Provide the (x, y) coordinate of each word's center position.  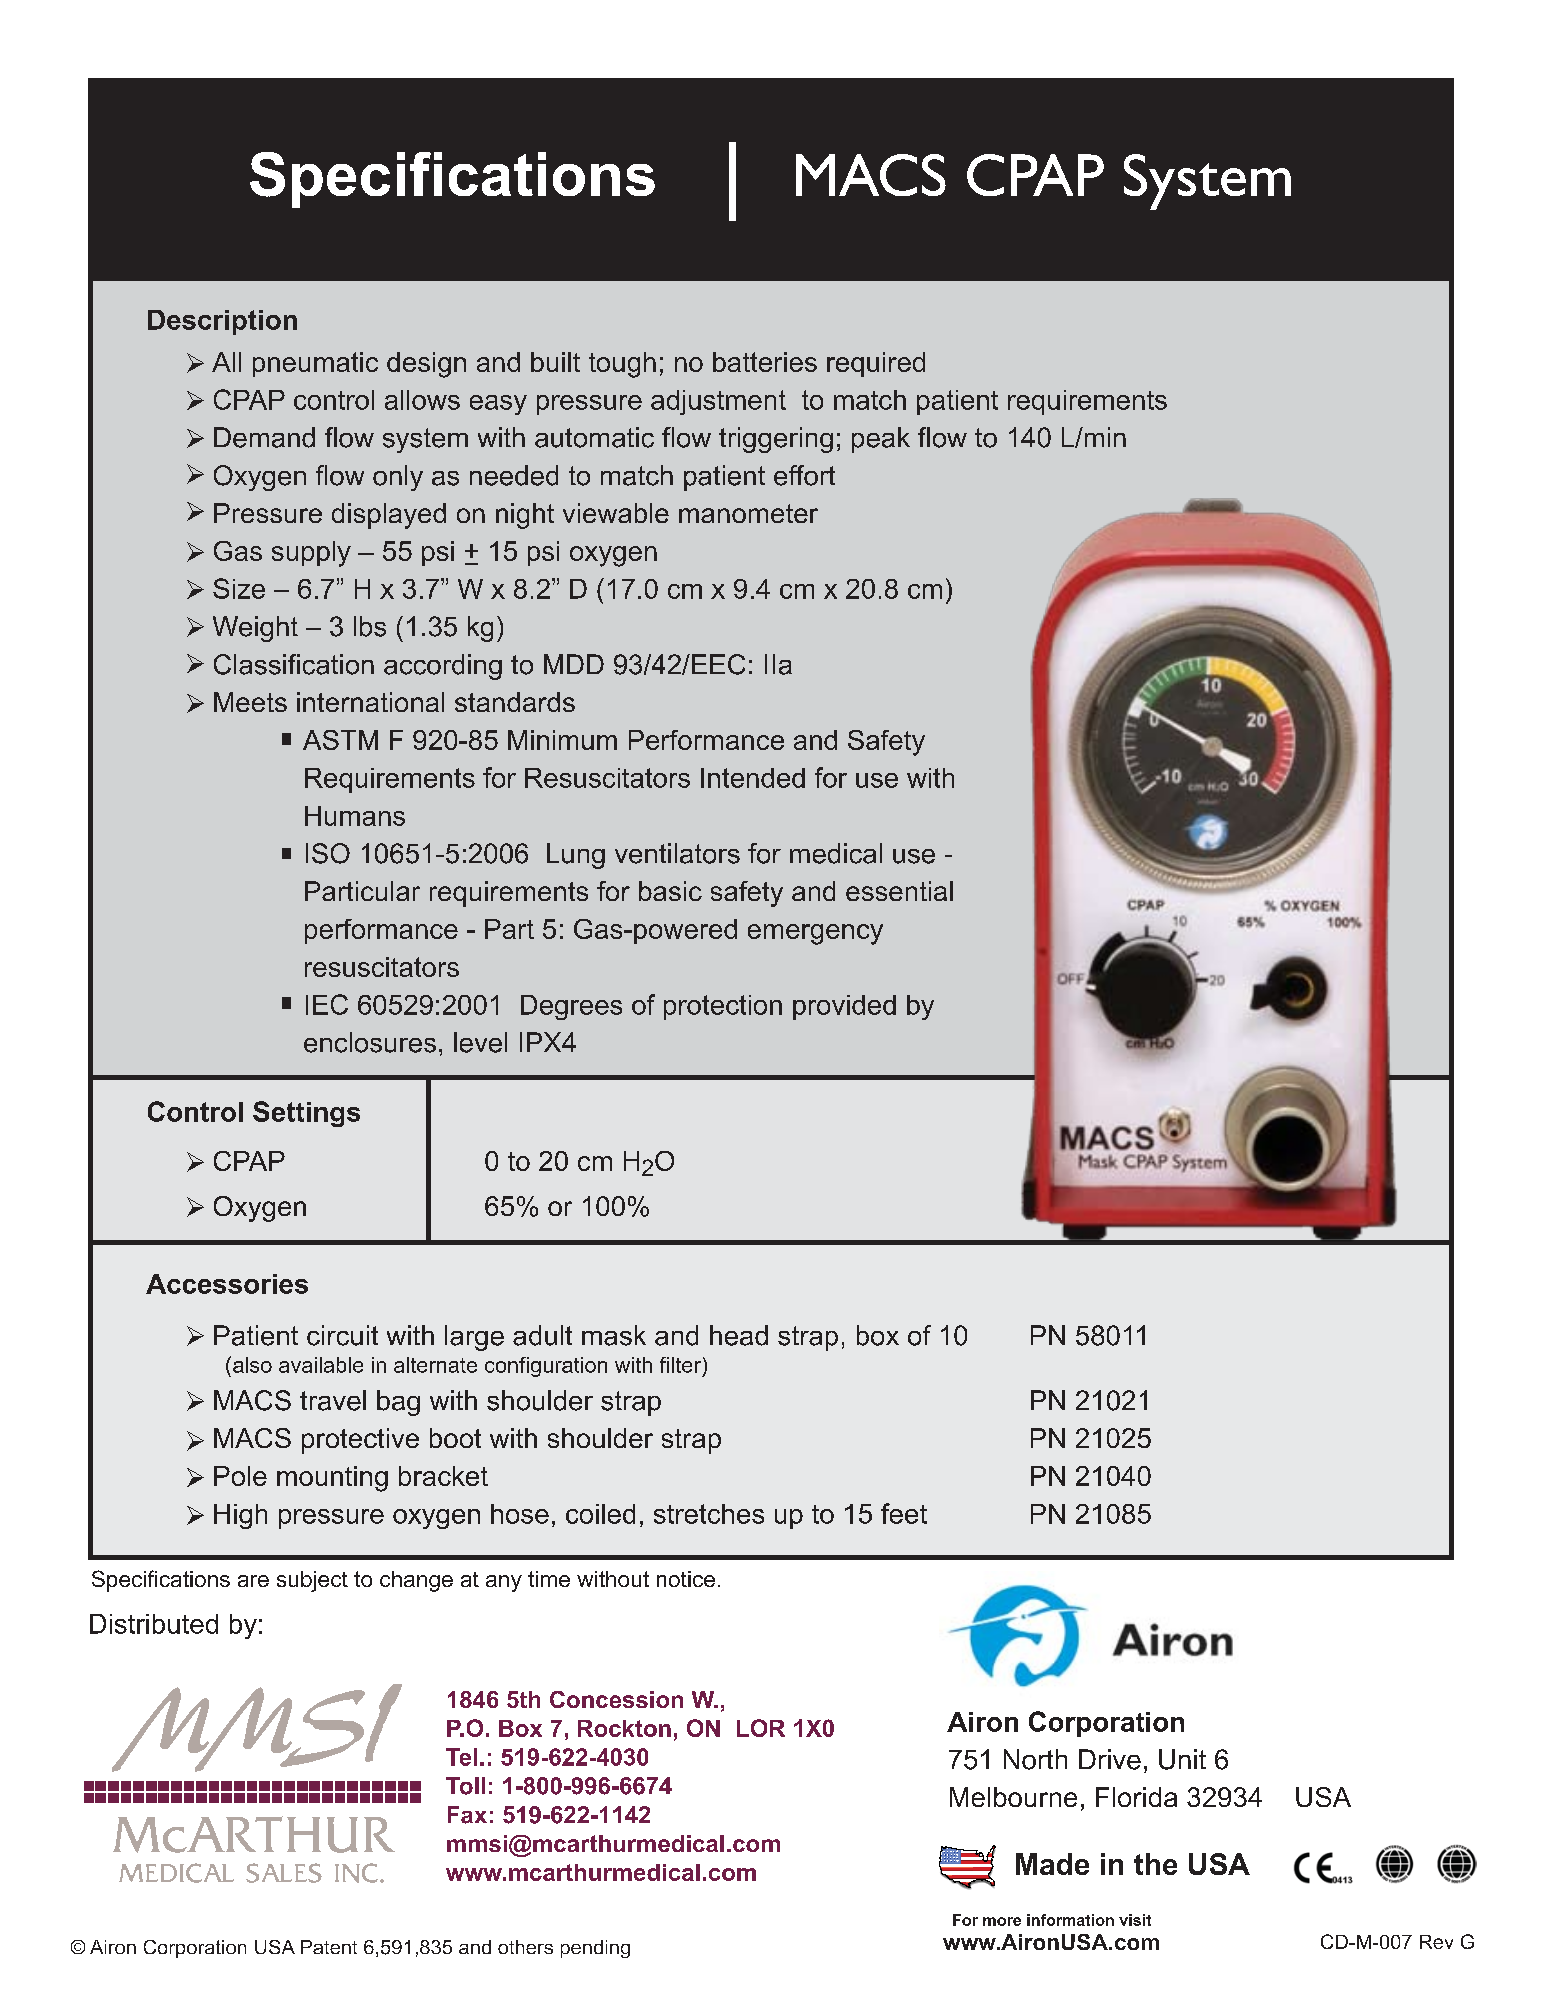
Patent (329, 1947)
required (876, 364)
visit (1135, 1920)
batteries (765, 362)
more (1002, 1921)
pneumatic (315, 364)
